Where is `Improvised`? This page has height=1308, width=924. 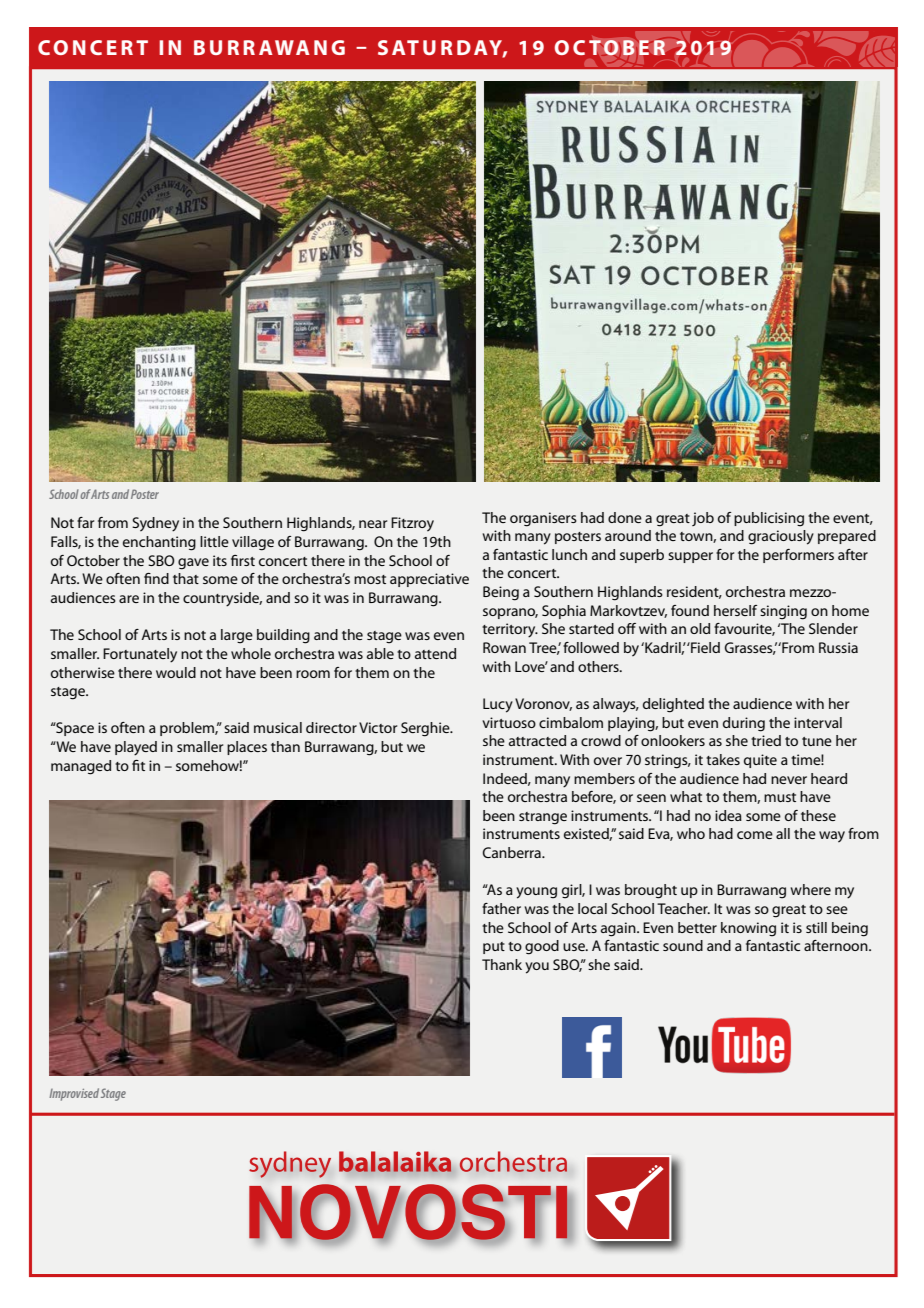 Improvised is located at coordinates (74, 1094).
